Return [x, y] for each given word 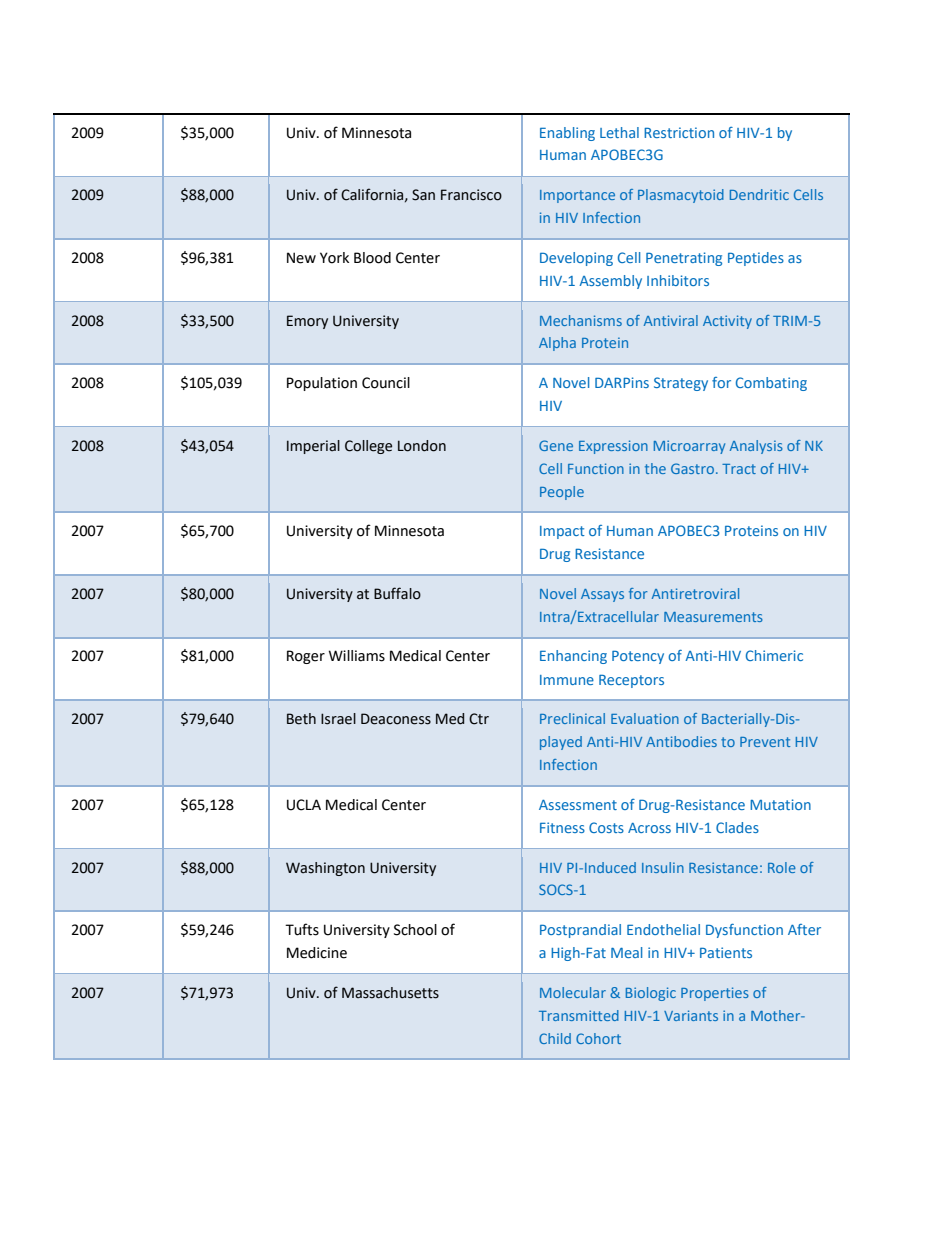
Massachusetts [390, 993]
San [423, 195]
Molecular [573, 992]
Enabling [567, 134]
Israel [338, 719]
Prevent [765, 742]
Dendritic [759, 194]
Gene [556, 445]
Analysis [756, 447]
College [368, 447]
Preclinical [572, 718]
